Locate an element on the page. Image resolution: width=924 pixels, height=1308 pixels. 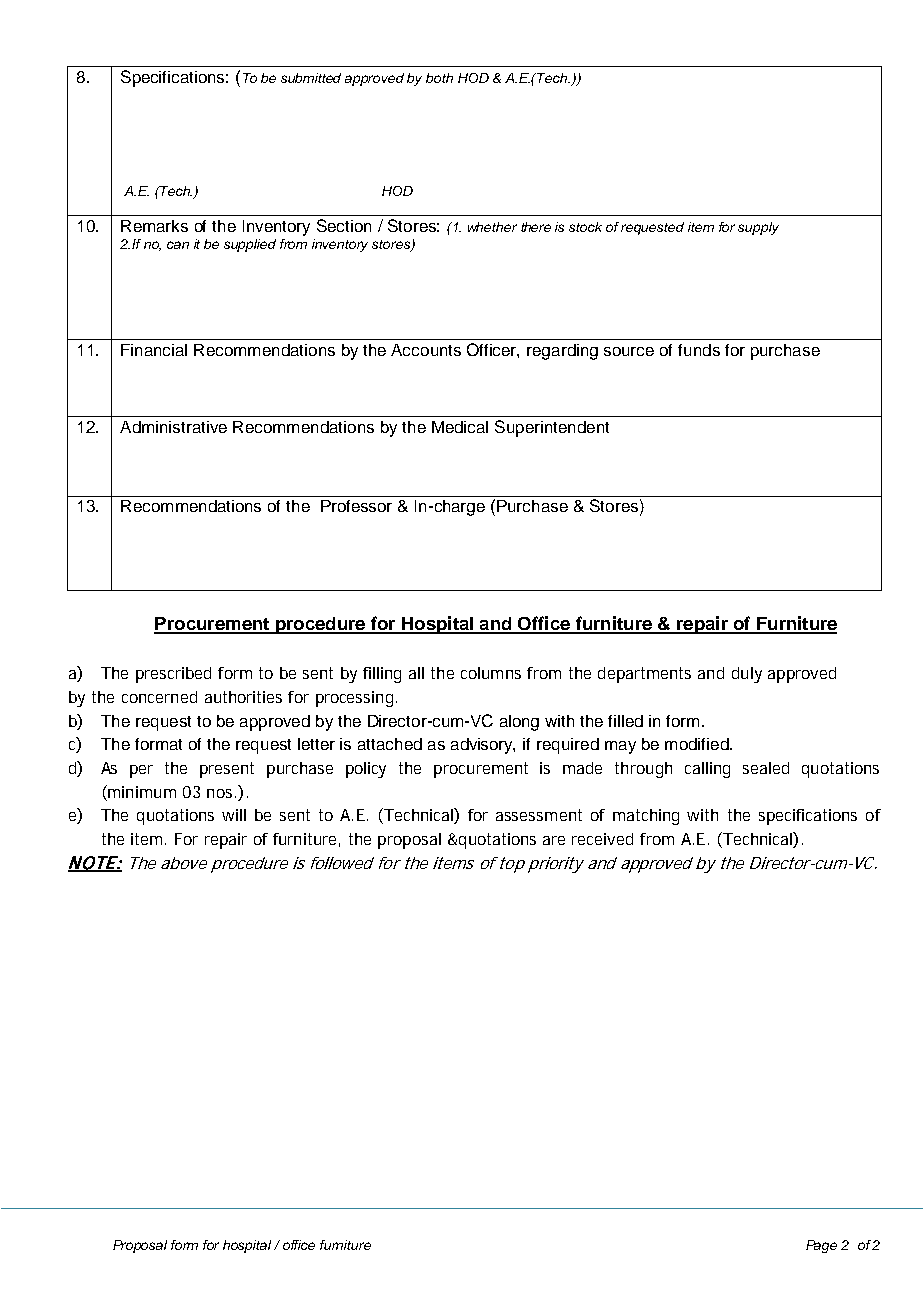
both is located at coordinates (439, 78).
